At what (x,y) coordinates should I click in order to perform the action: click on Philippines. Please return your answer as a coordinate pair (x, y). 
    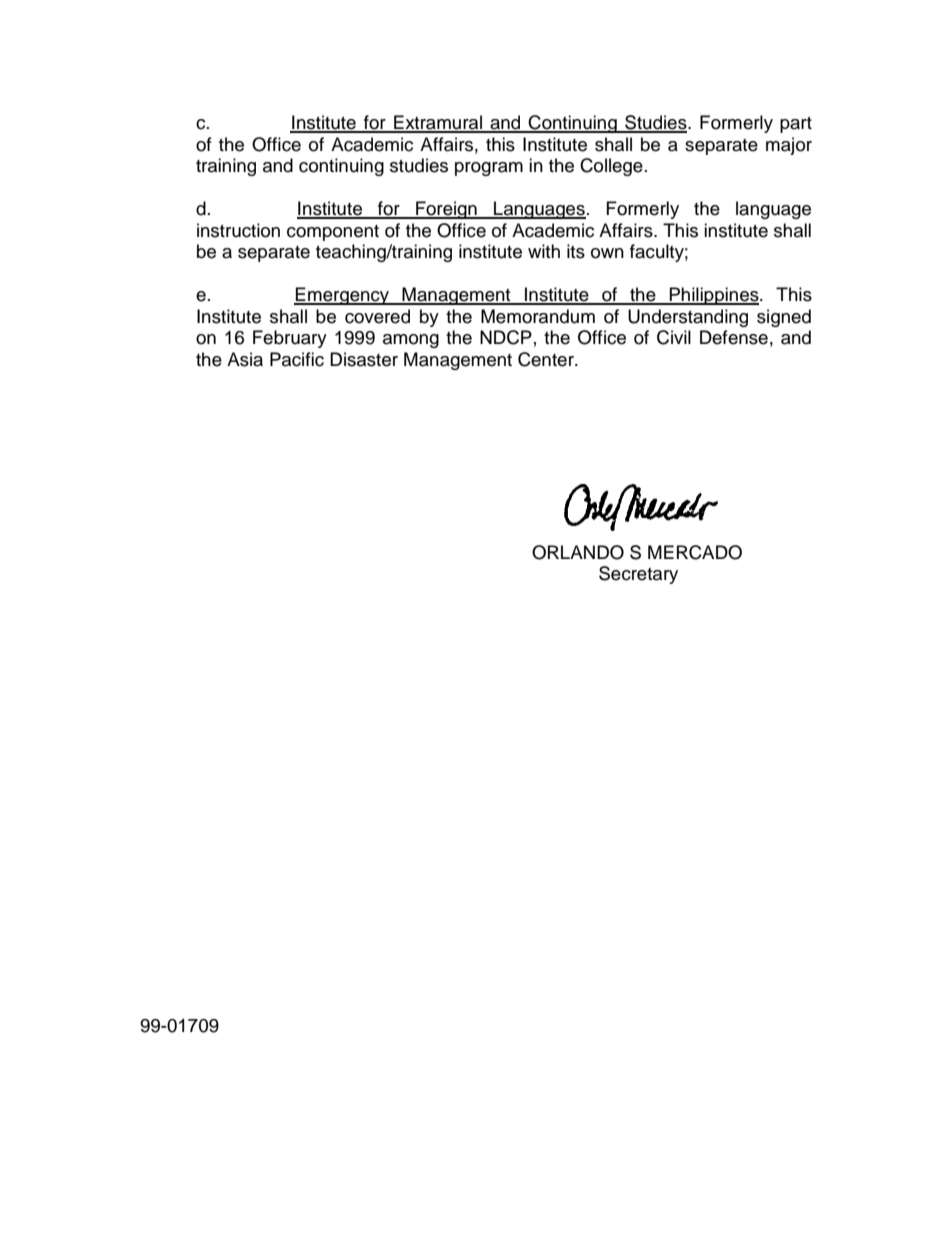
    Looking at the image, I should click on (714, 296).
